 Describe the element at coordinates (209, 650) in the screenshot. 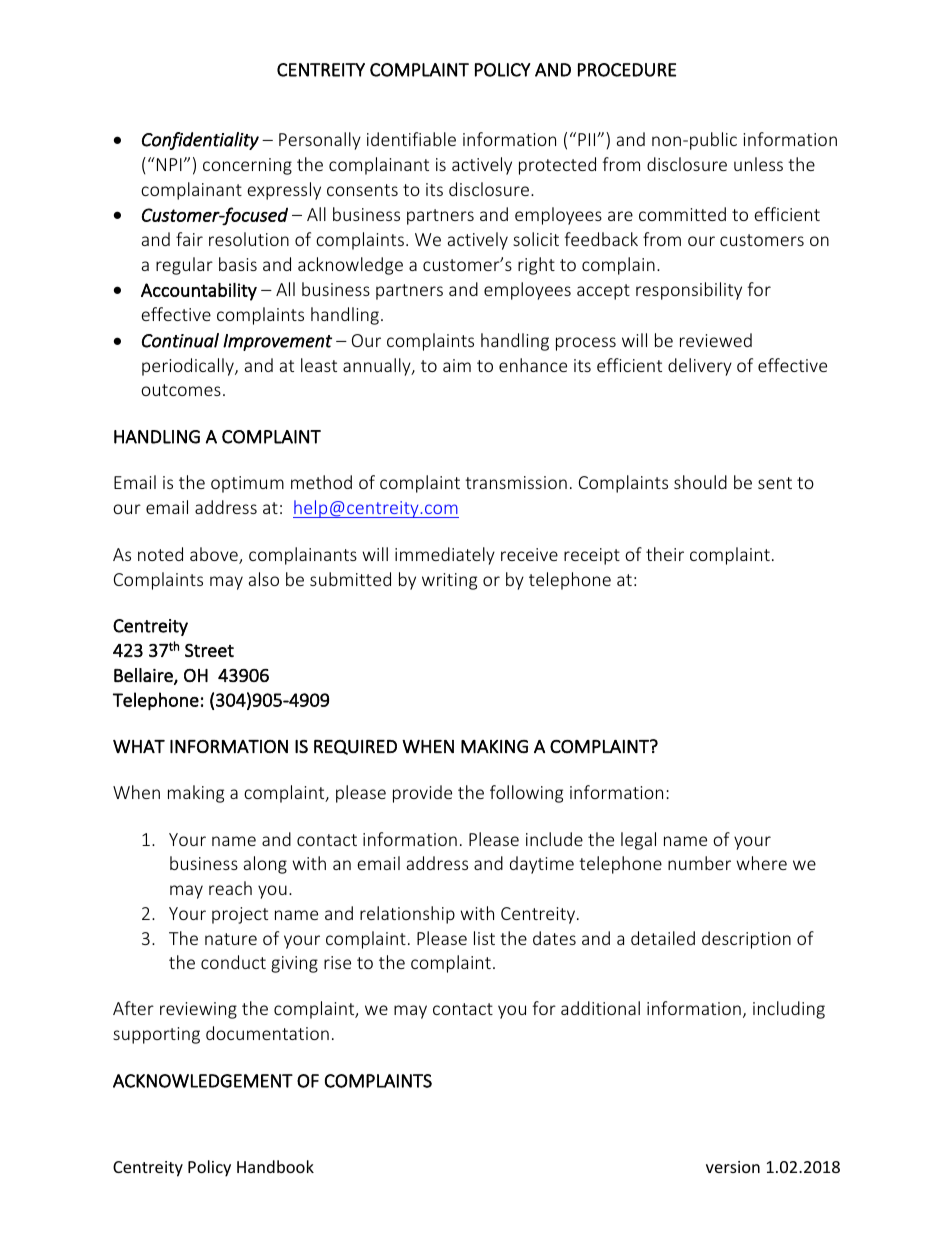

I see `Street` at that location.
